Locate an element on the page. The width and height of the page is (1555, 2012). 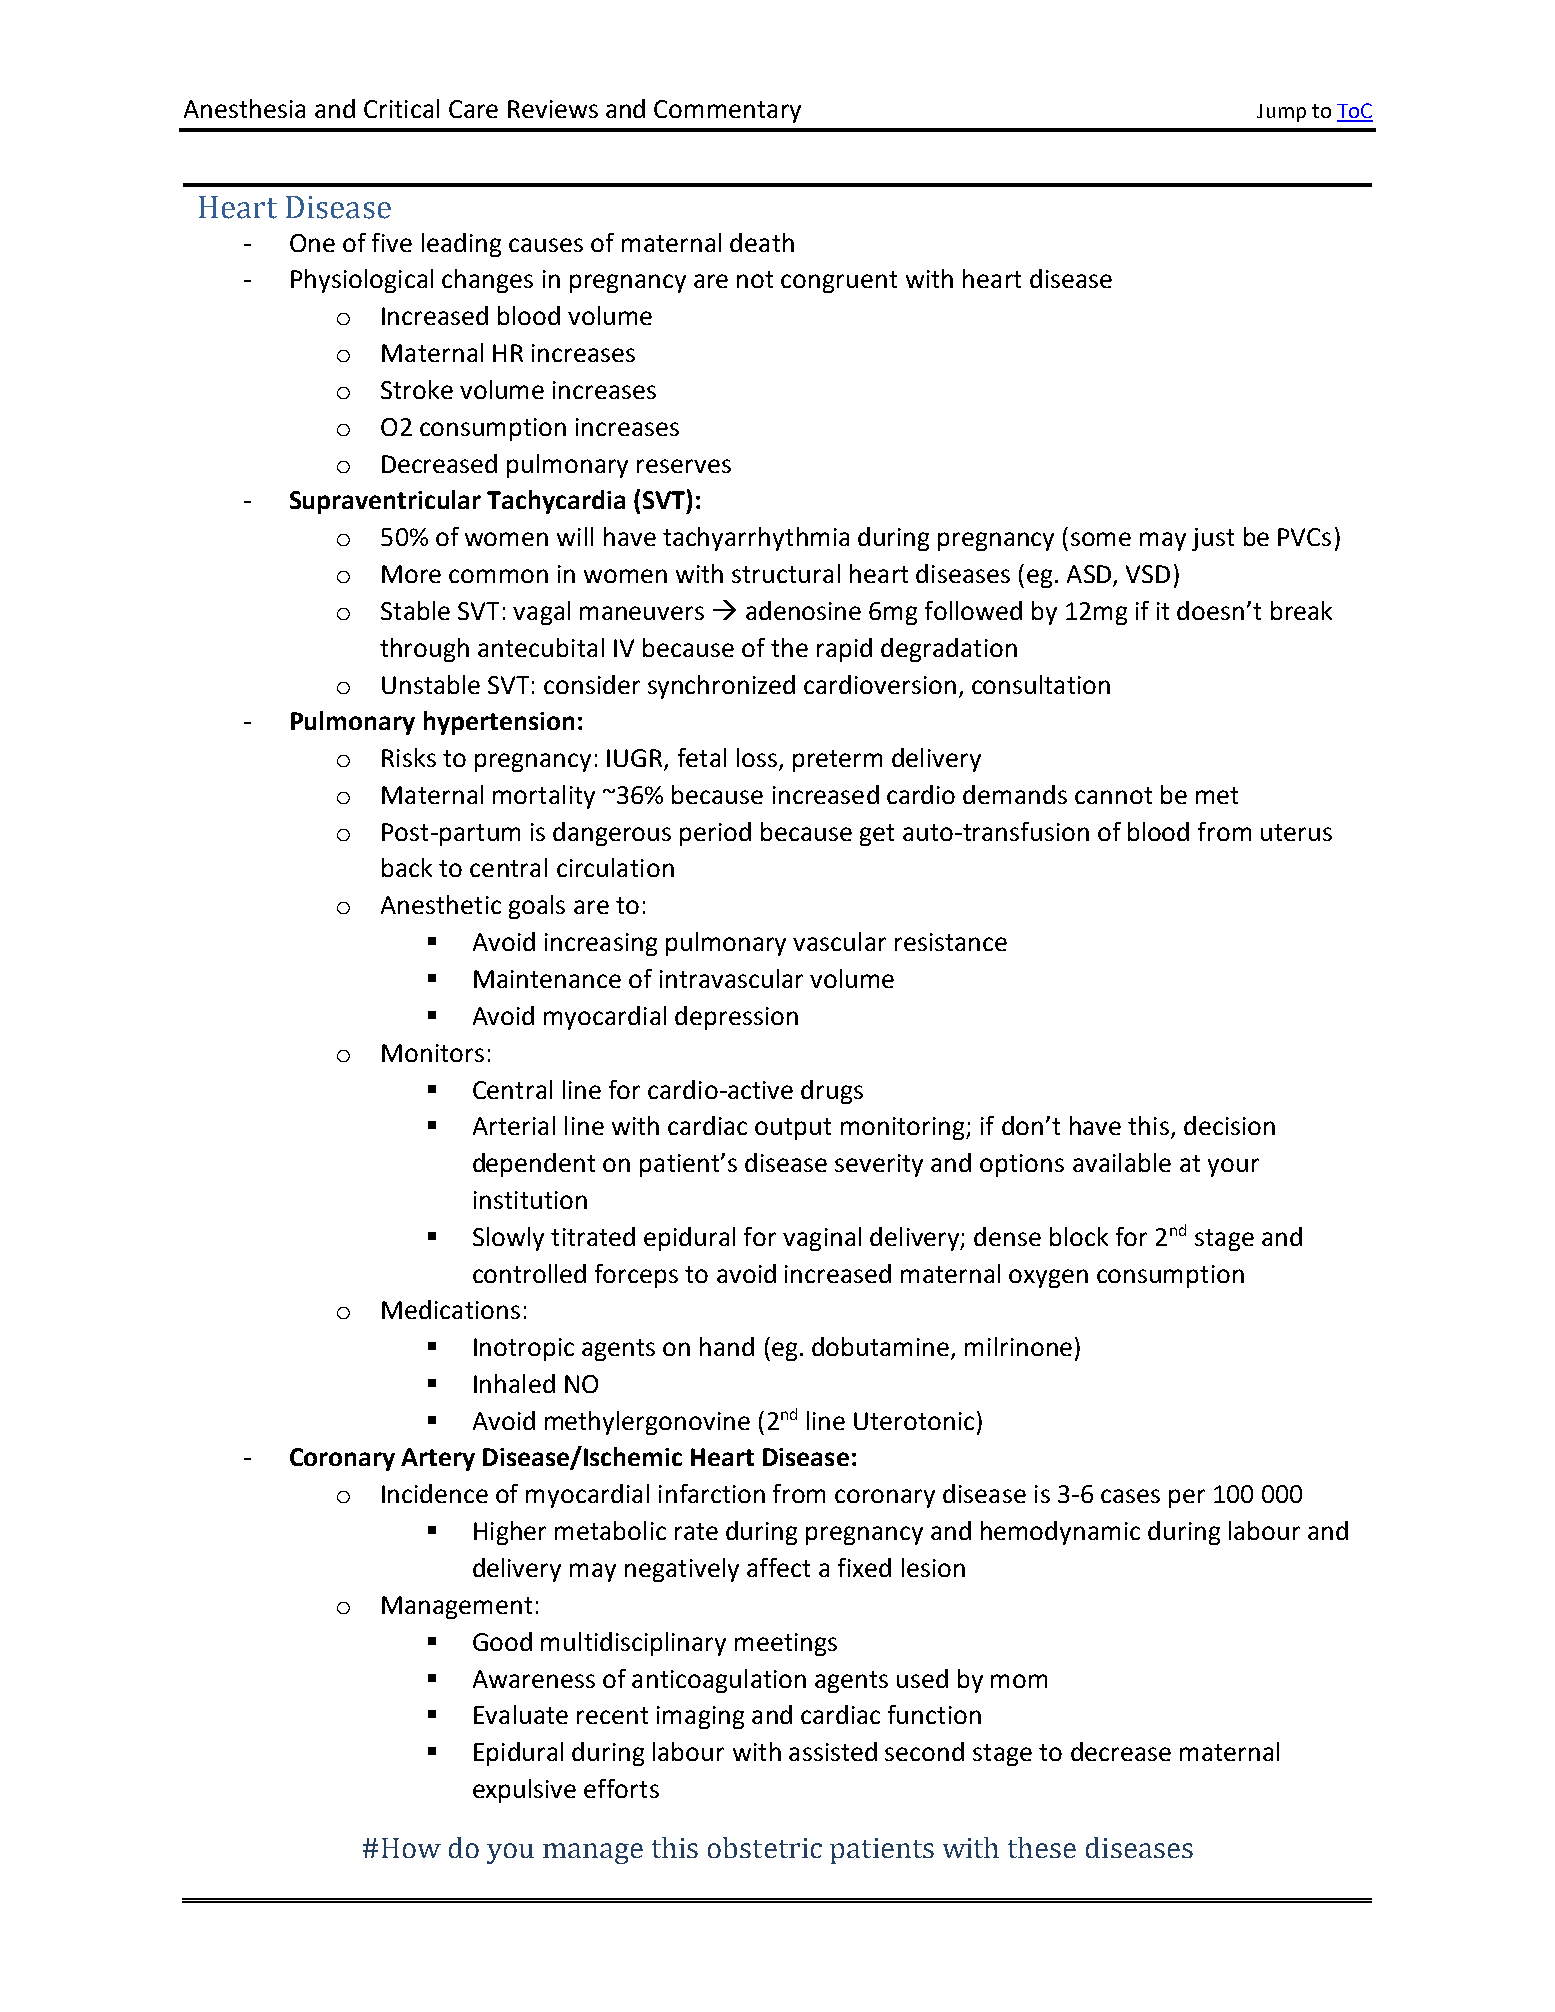
decision is located at coordinates (1229, 1125).
